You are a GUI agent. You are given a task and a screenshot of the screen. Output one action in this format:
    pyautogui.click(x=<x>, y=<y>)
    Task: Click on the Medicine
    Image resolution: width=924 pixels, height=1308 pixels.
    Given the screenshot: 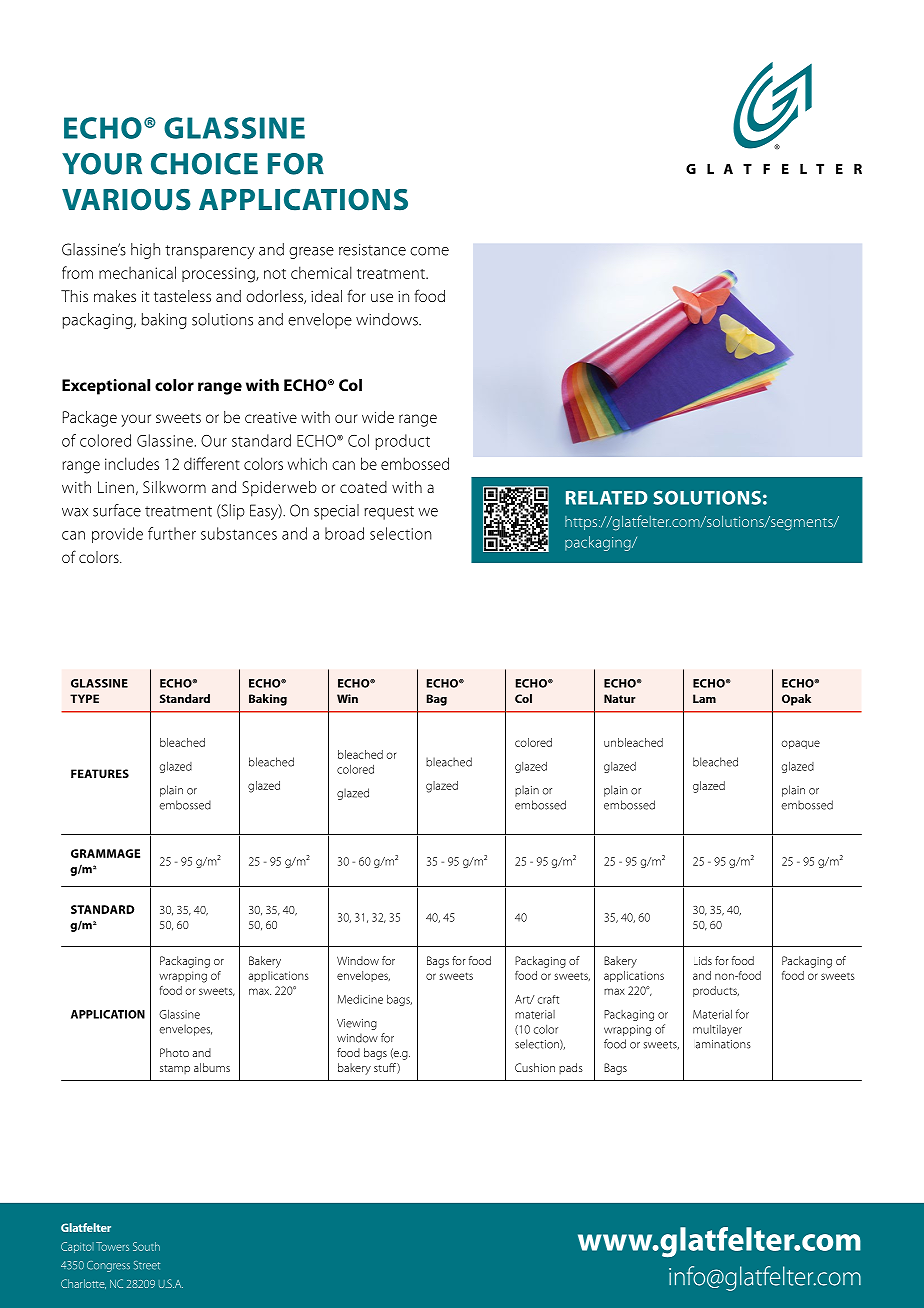 What is the action you would take?
    pyautogui.click(x=360, y=999)
